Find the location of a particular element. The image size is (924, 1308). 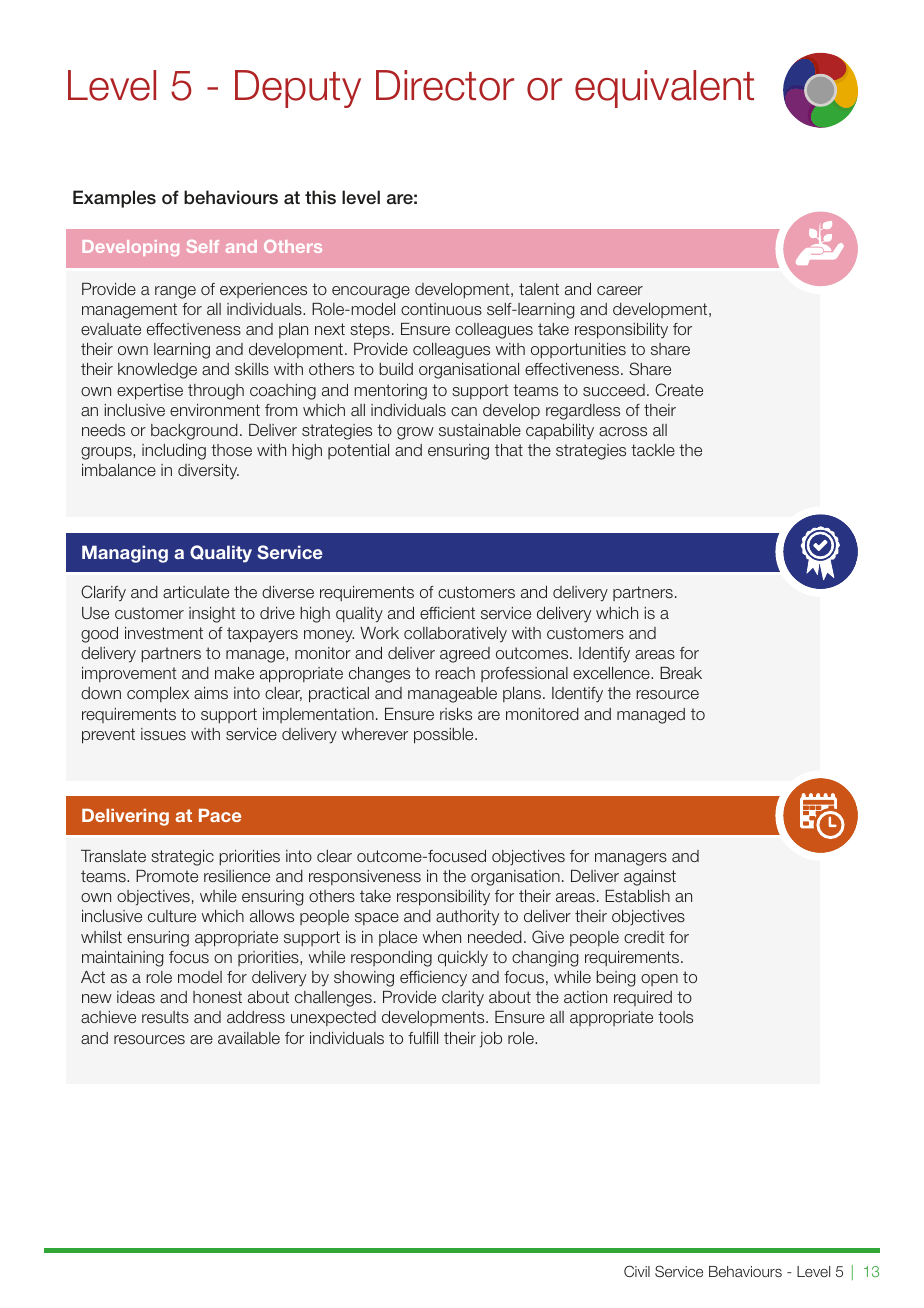

potential is located at coordinates (358, 451).
